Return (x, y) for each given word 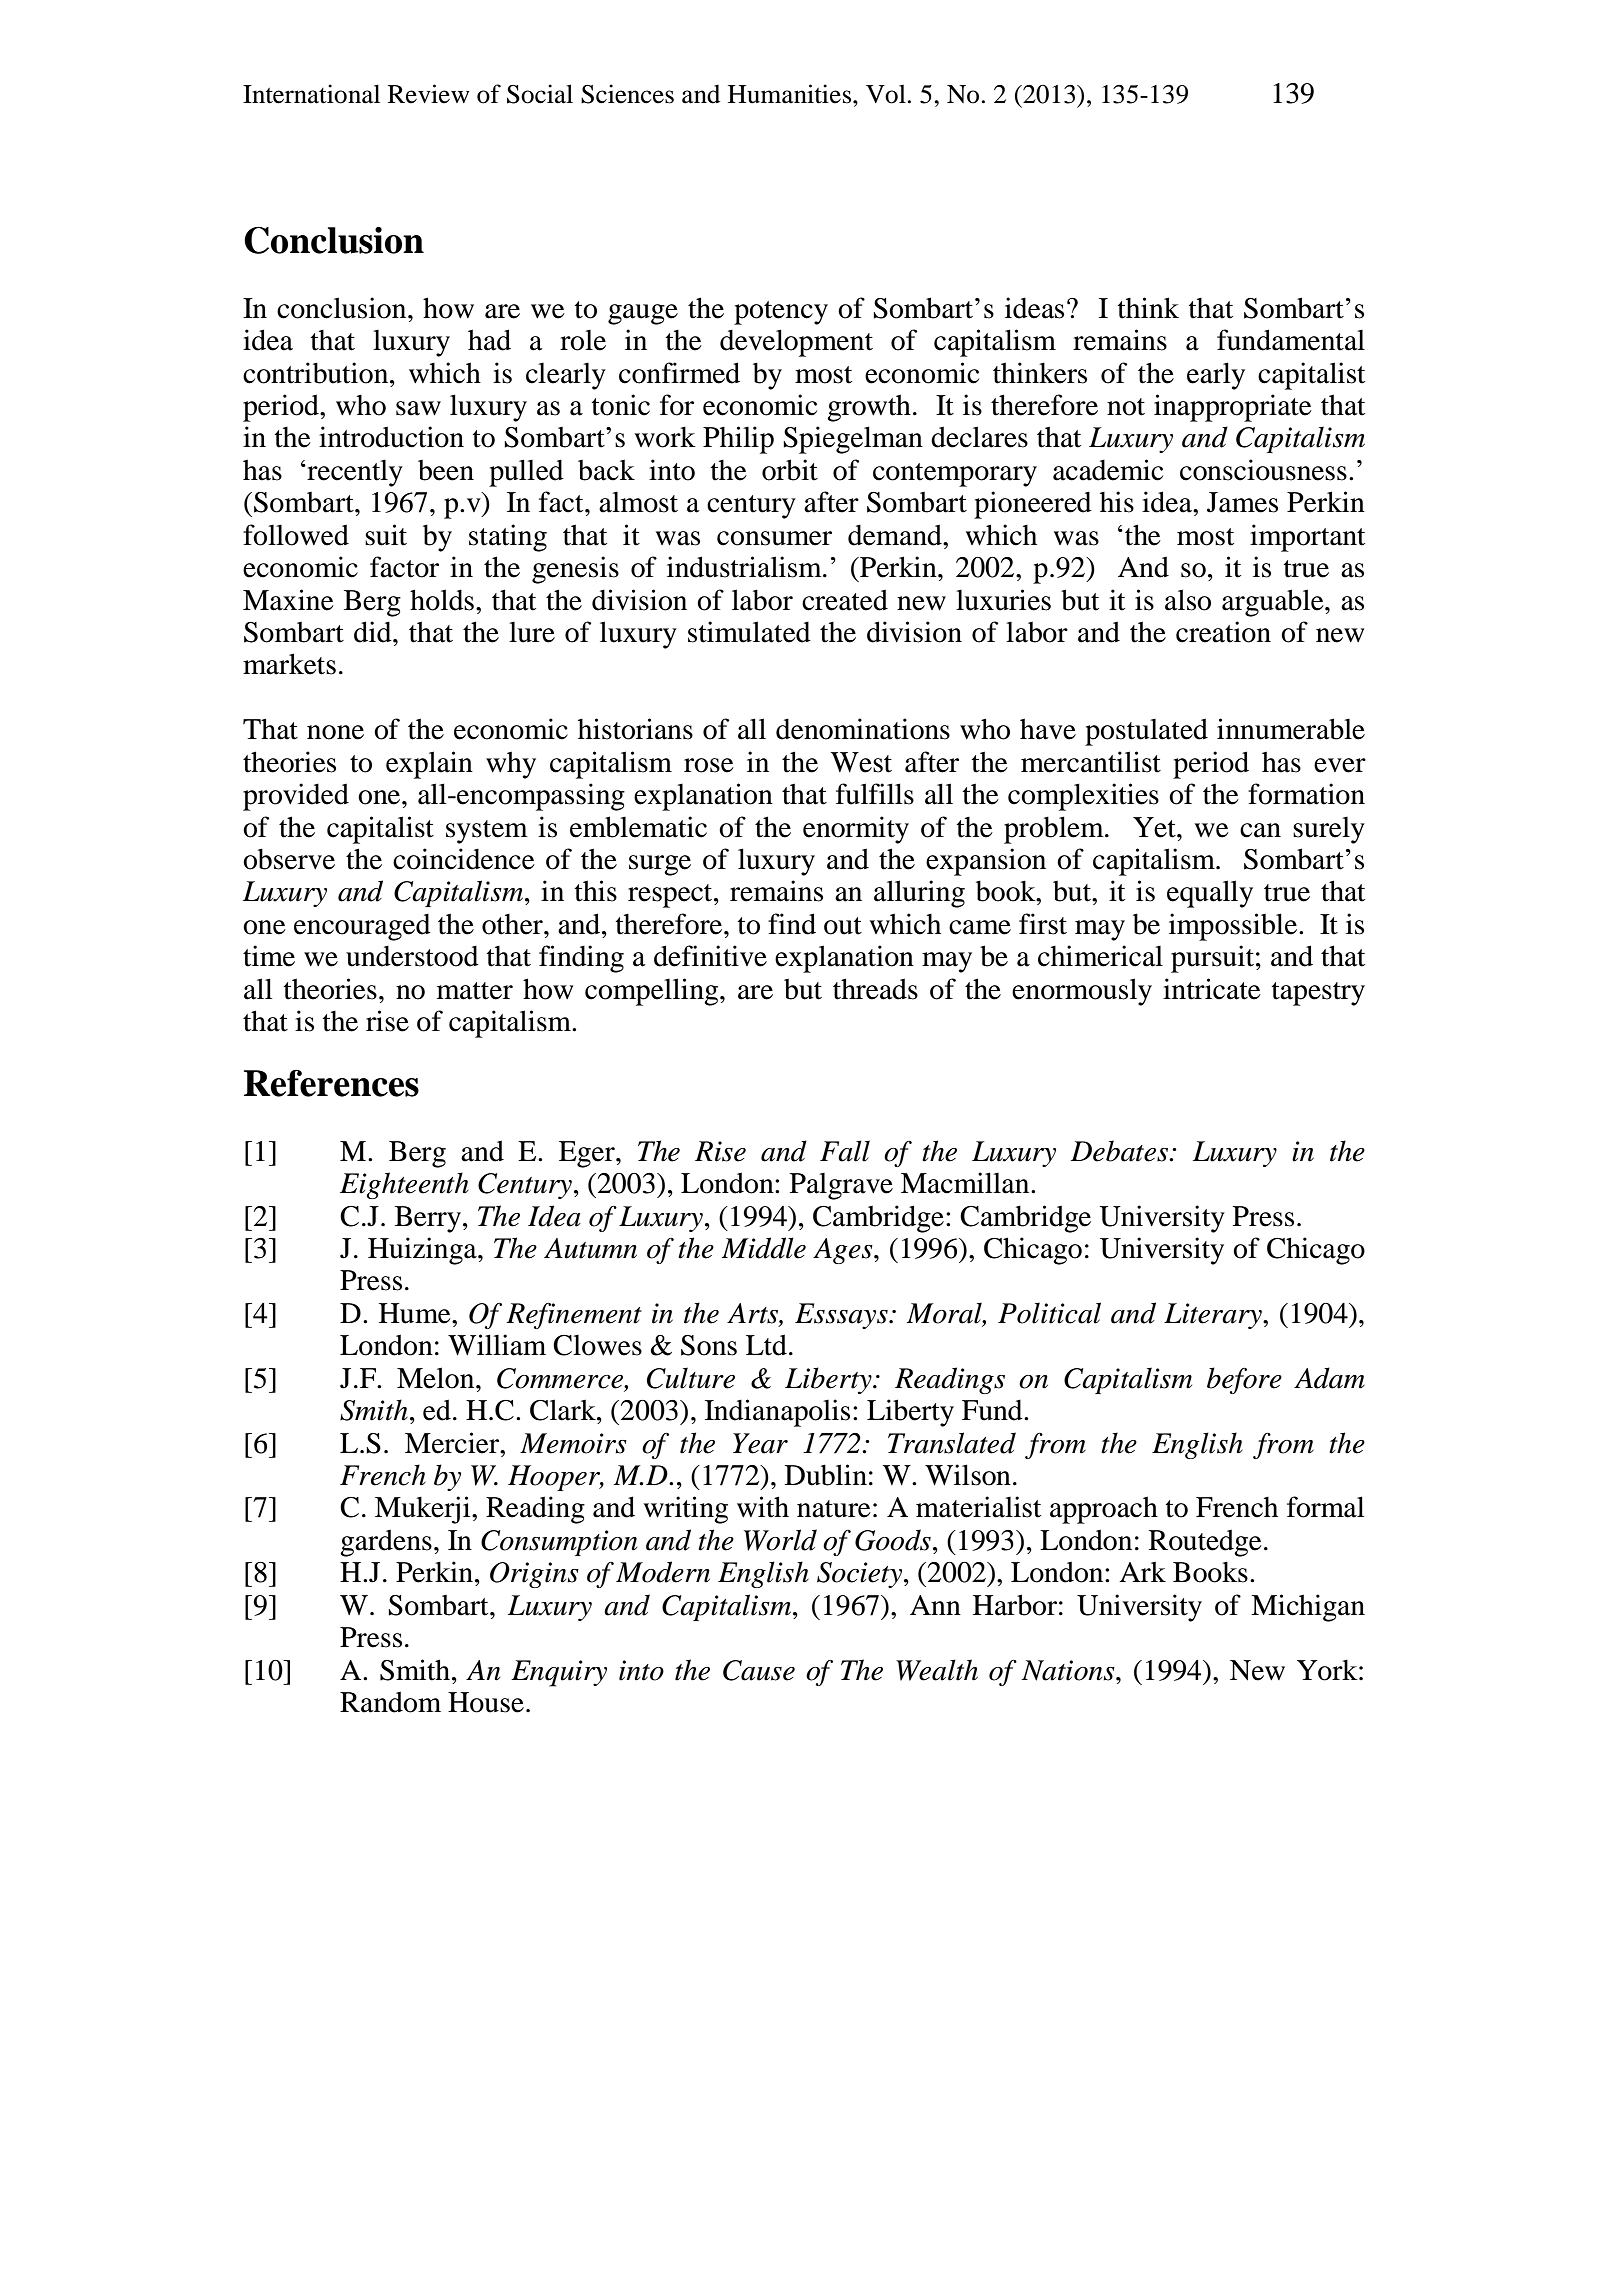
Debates (1120, 1151)
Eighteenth (404, 1185)
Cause (759, 1670)
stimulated (749, 632)
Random (390, 1702)
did (374, 632)
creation (1223, 632)
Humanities (791, 94)
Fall (845, 1151)
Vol (886, 94)
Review (429, 94)
